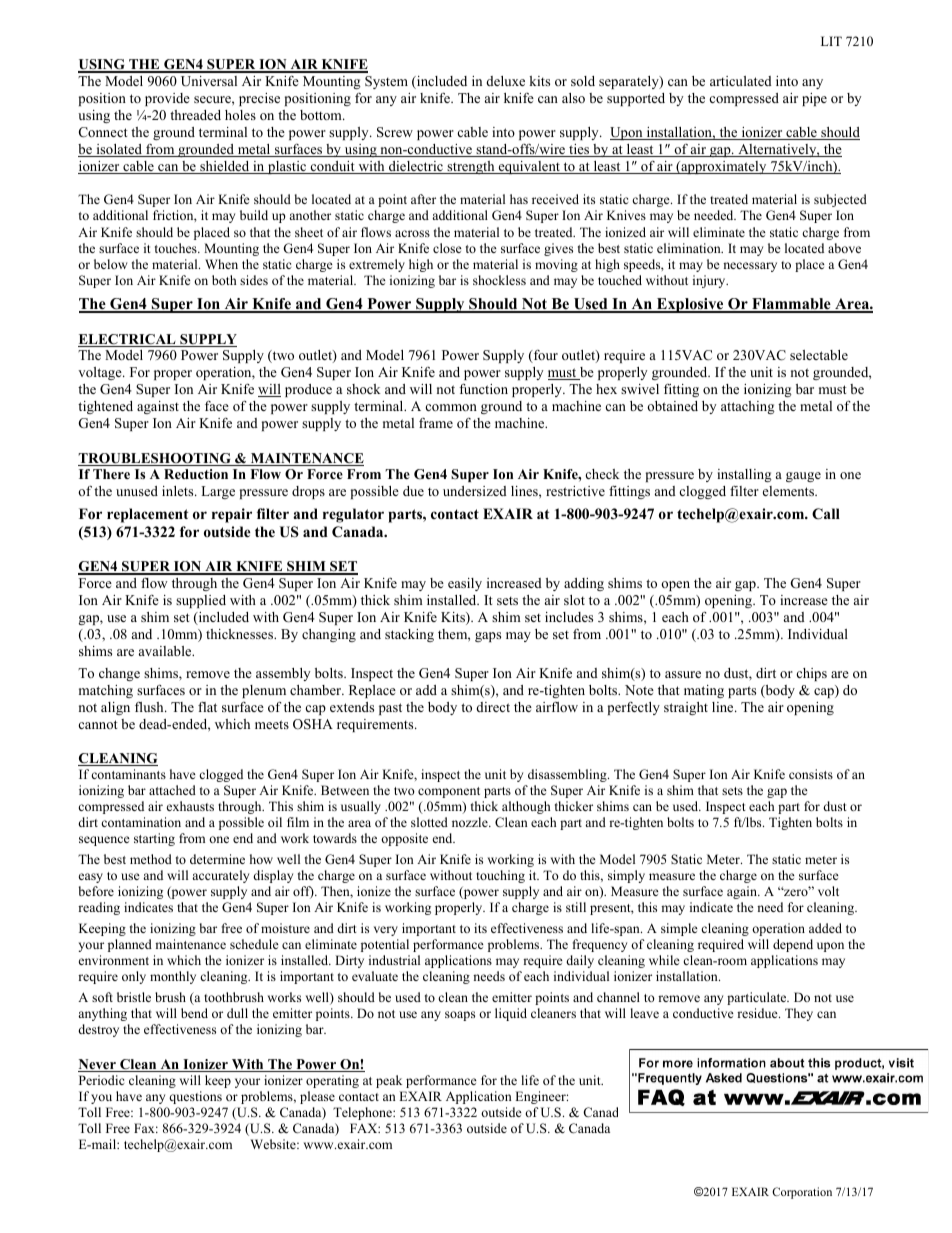  I want to click on questions, so click(195, 1097).
